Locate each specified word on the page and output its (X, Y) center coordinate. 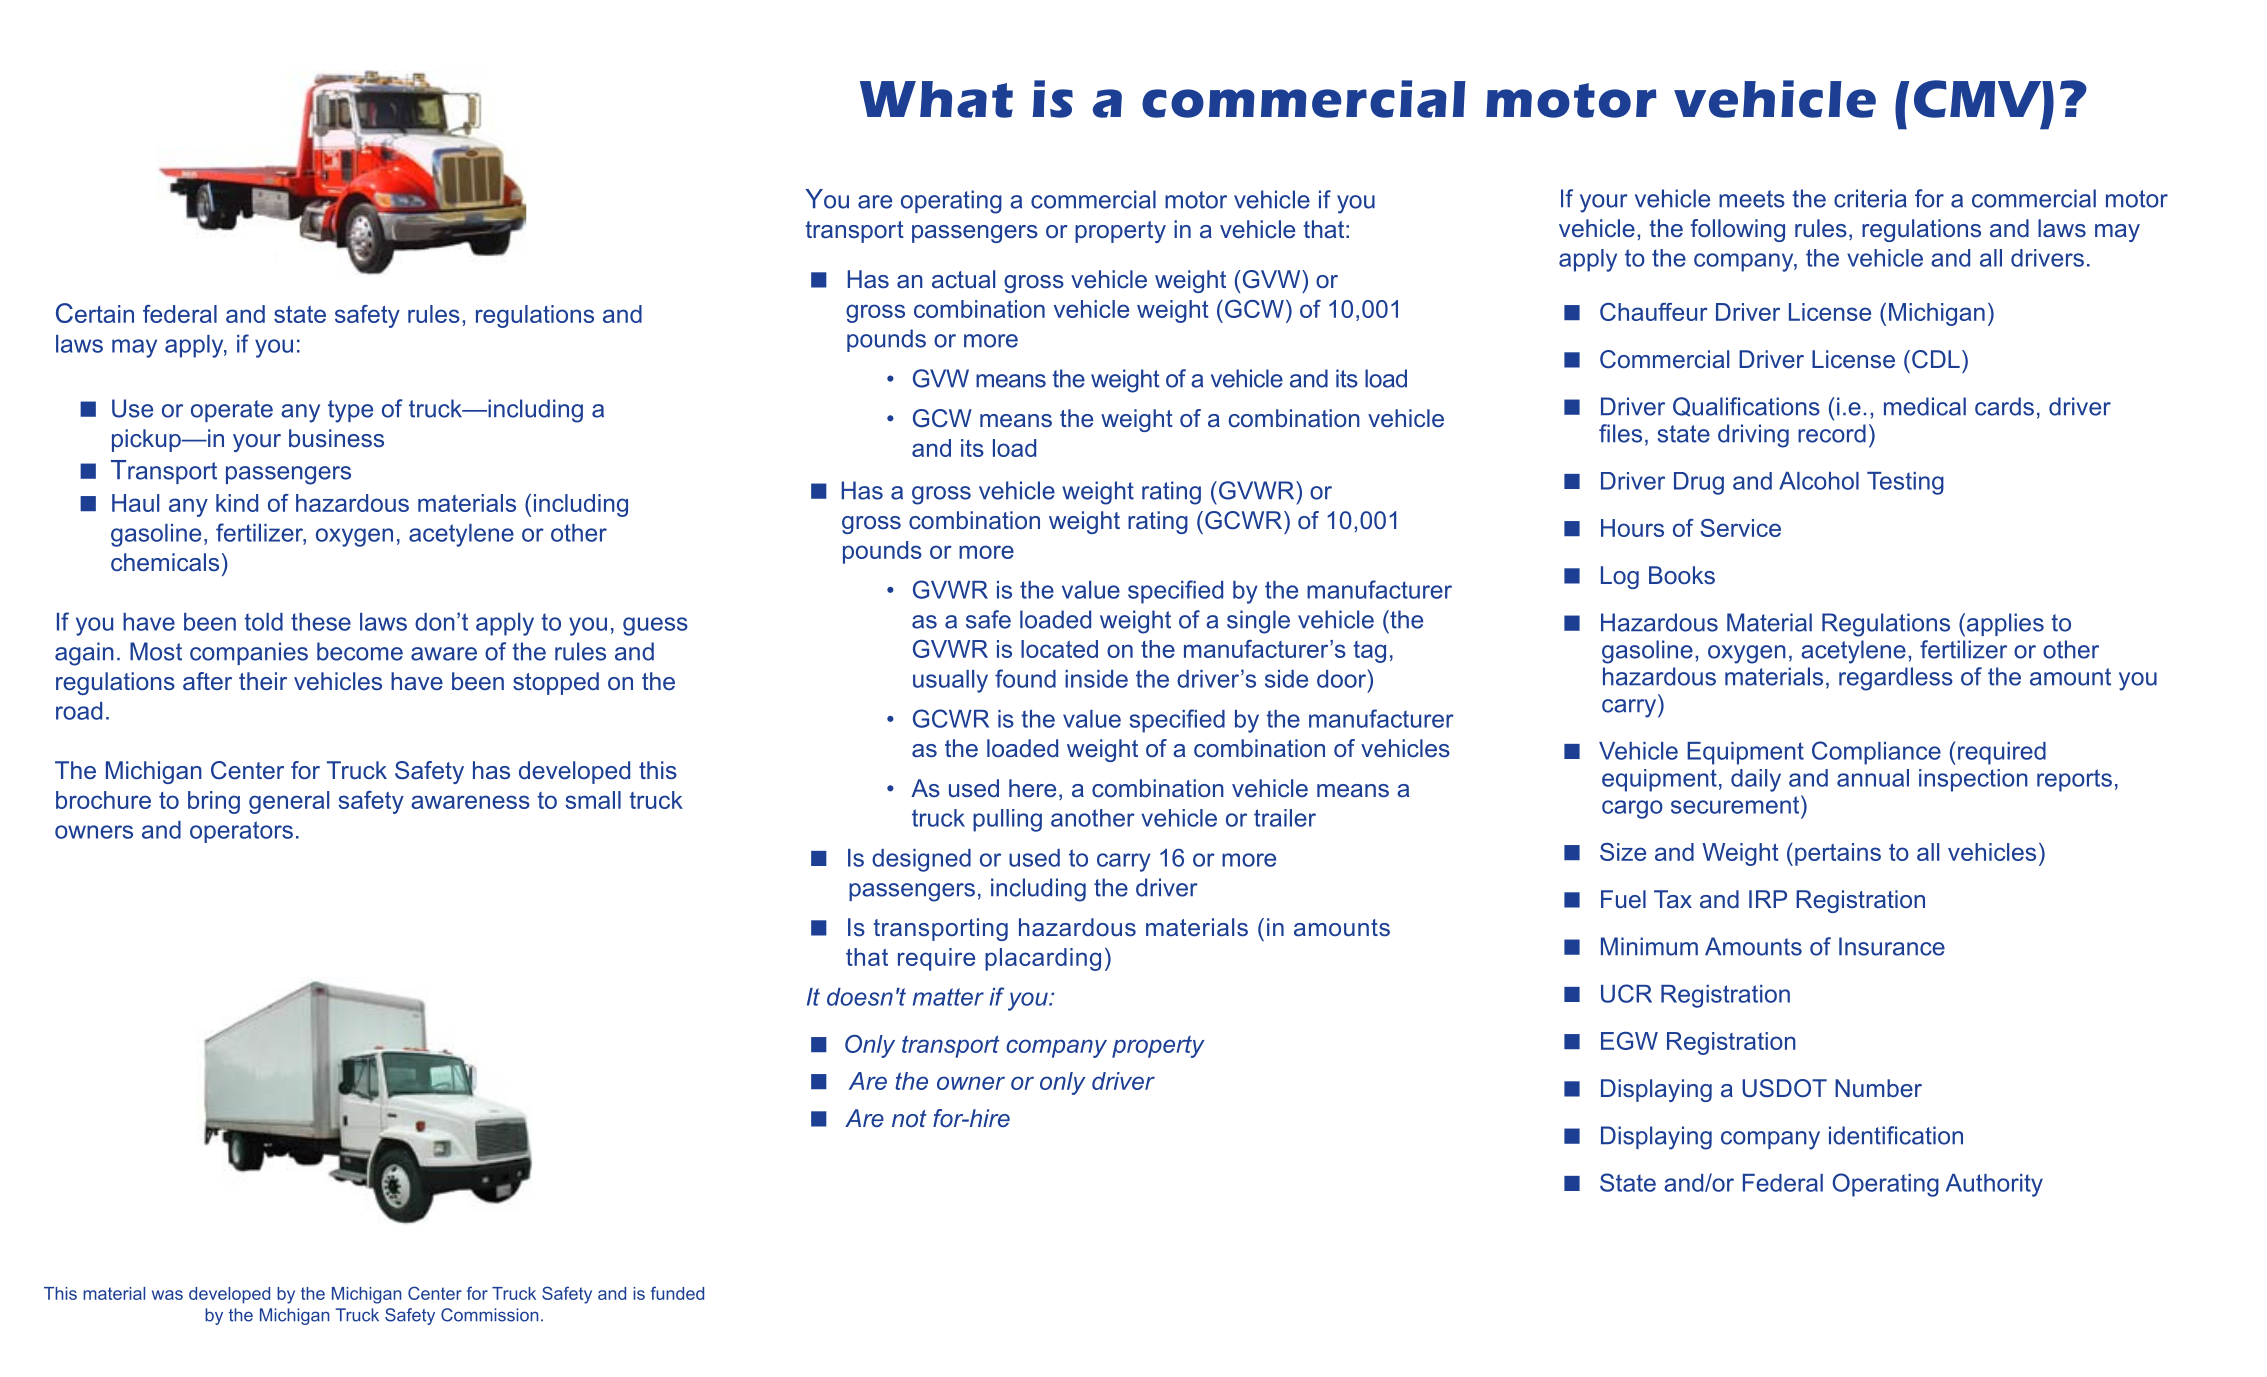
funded (677, 1293)
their (263, 681)
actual (963, 279)
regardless (1896, 679)
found (1025, 678)
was (167, 1295)
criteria (1870, 198)
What (936, 99)
